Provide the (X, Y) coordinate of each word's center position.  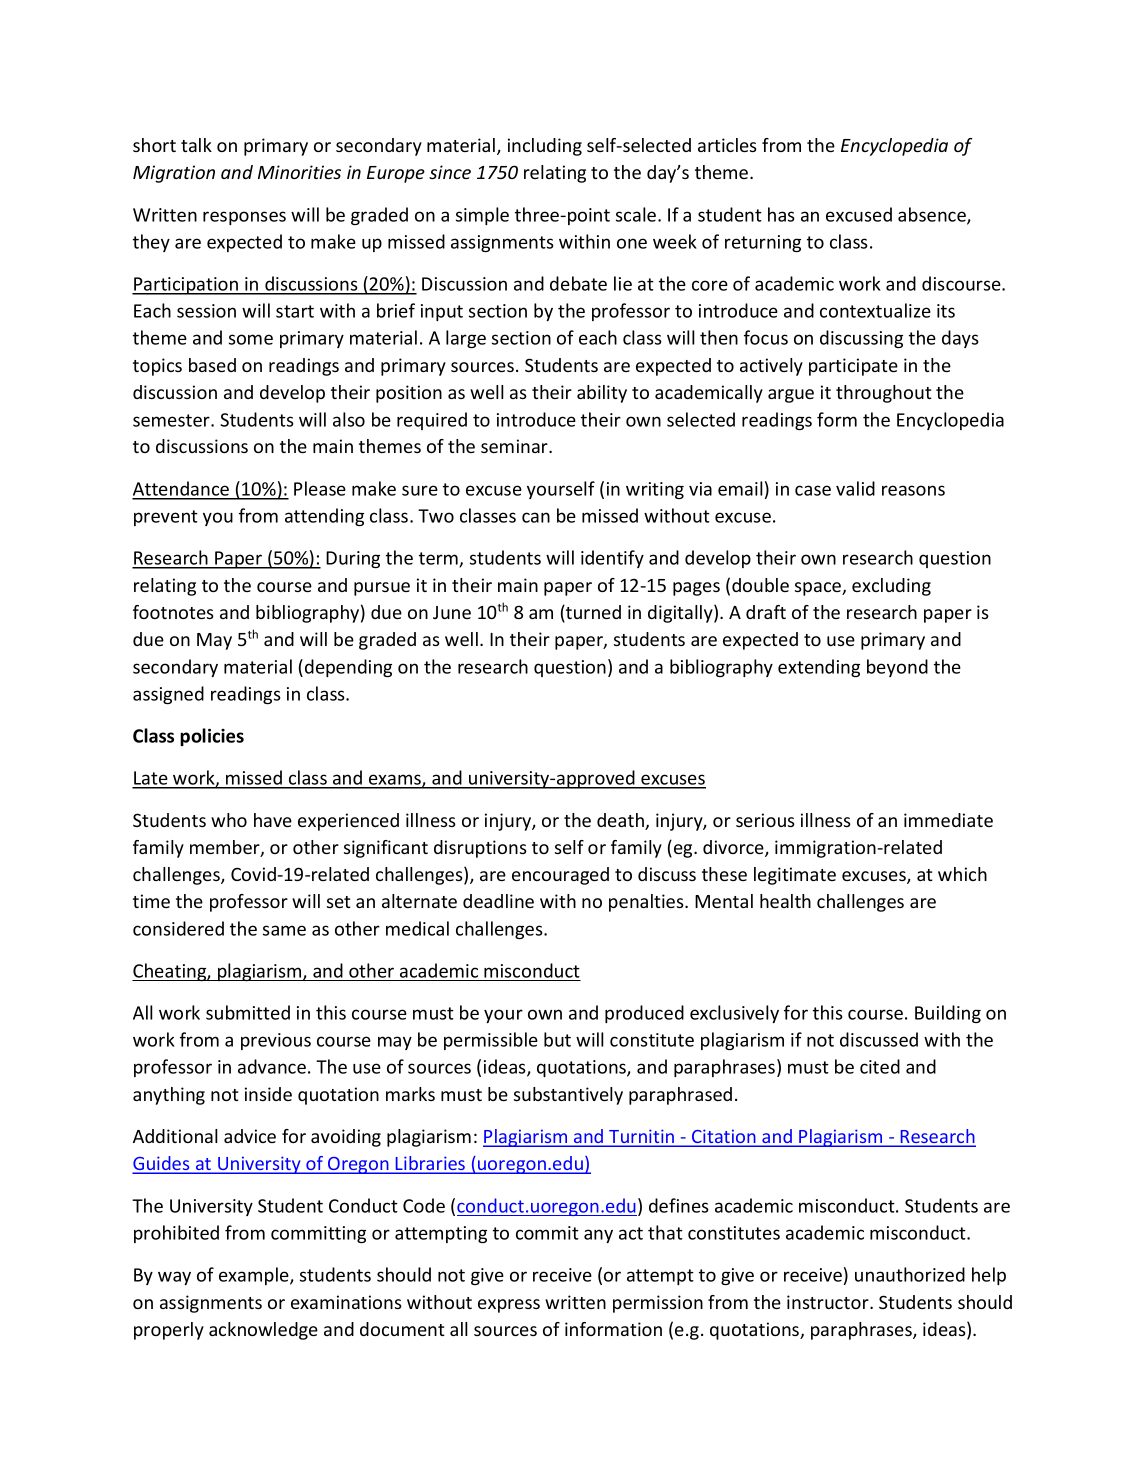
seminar (515, 446)
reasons (913, 490)
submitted (248, 1012)
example (255, 1276)
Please (320, 488)
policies (212, 737)
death (621, 821)
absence (933, 215)
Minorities (299, 172)
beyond (897, 668)
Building (948, 1014)
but (557, 1039)
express (509, 1306)
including (545, 147)
